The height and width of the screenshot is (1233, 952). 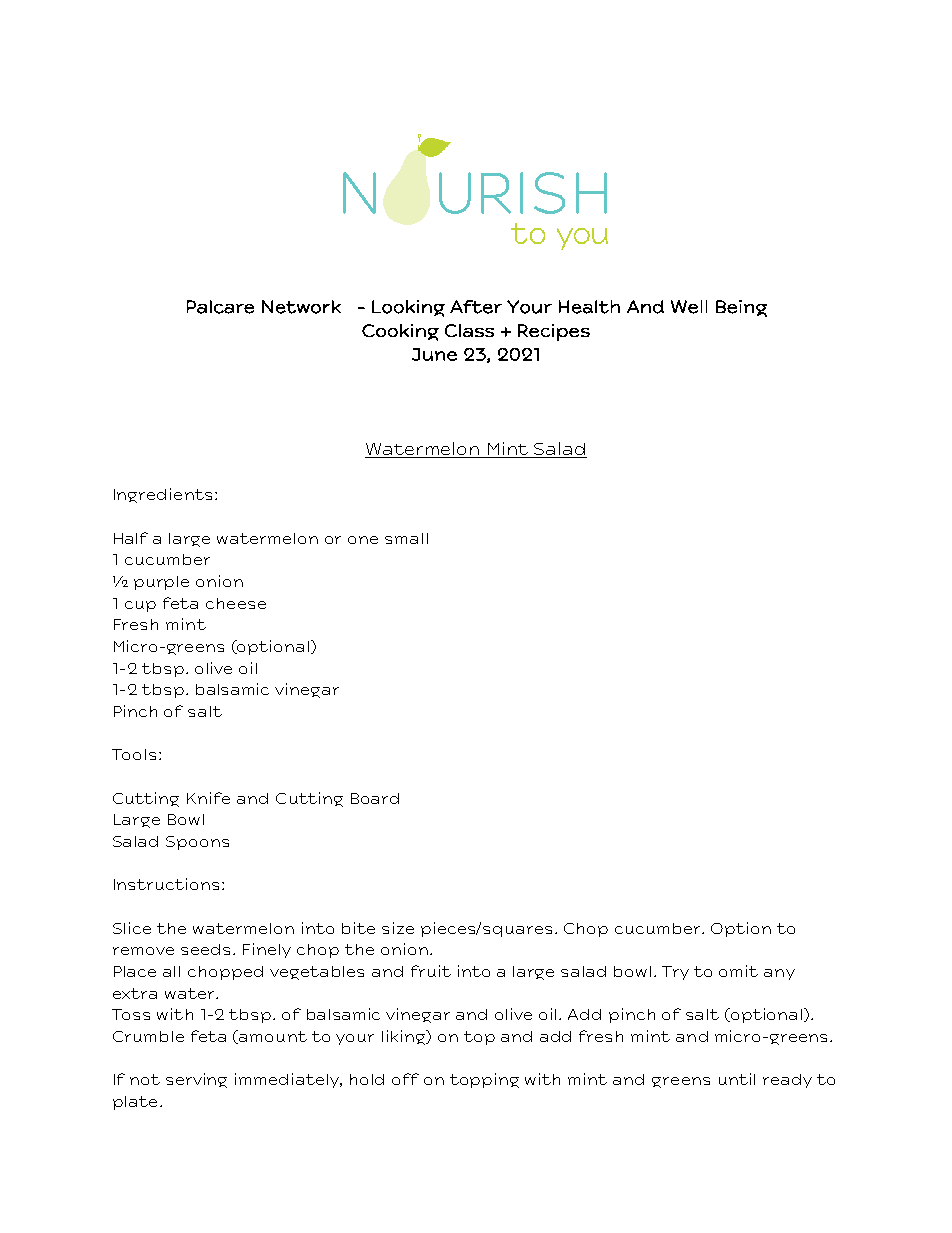 What do you see at coordinates (134, 754) in the screenshot?
I see `Tools` at bounding box center [134, 754].
